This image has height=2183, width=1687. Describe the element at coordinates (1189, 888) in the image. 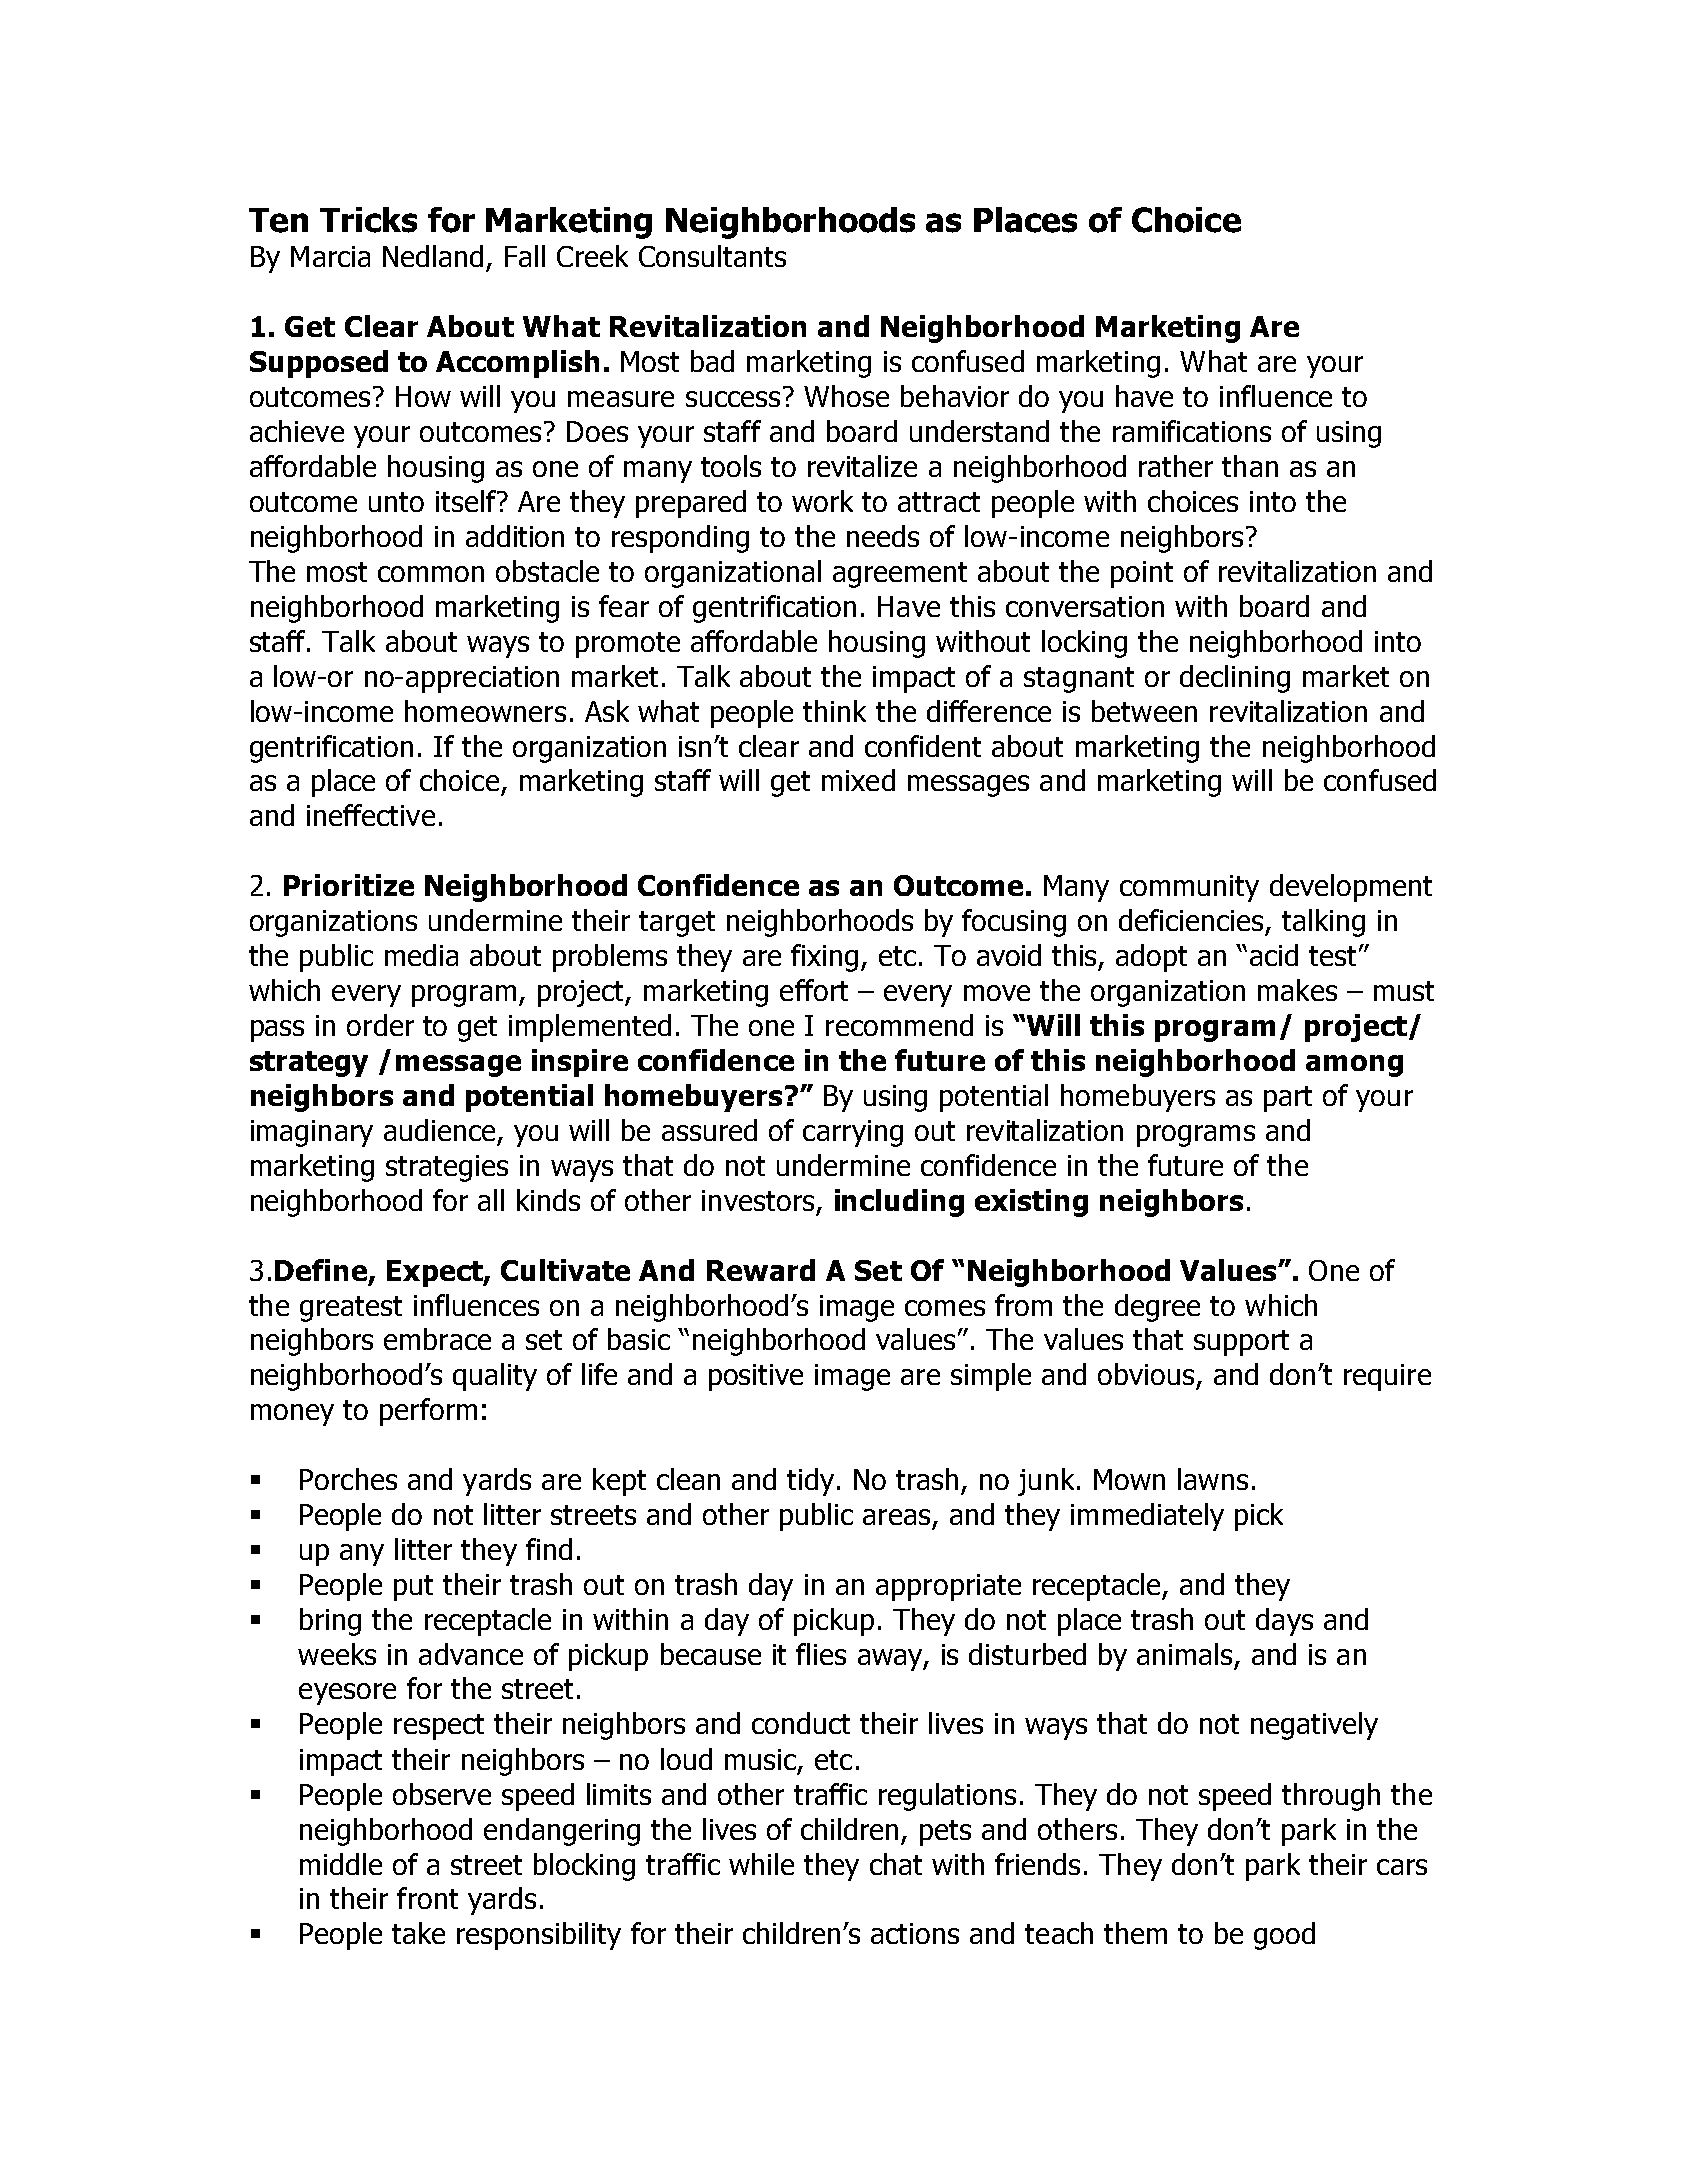

I see `community` at that location.
